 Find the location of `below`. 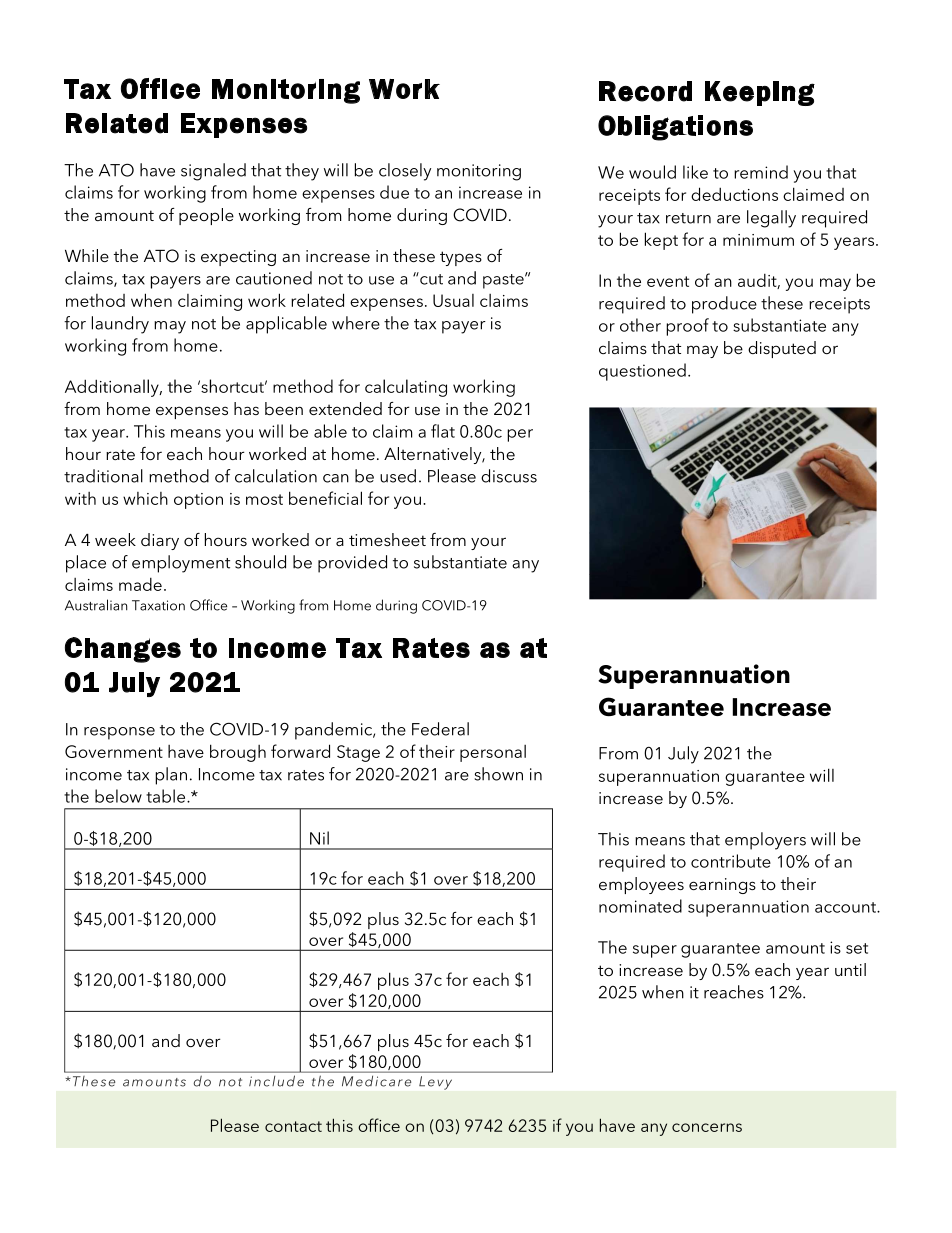

below is located at coordinates (118, 796).
